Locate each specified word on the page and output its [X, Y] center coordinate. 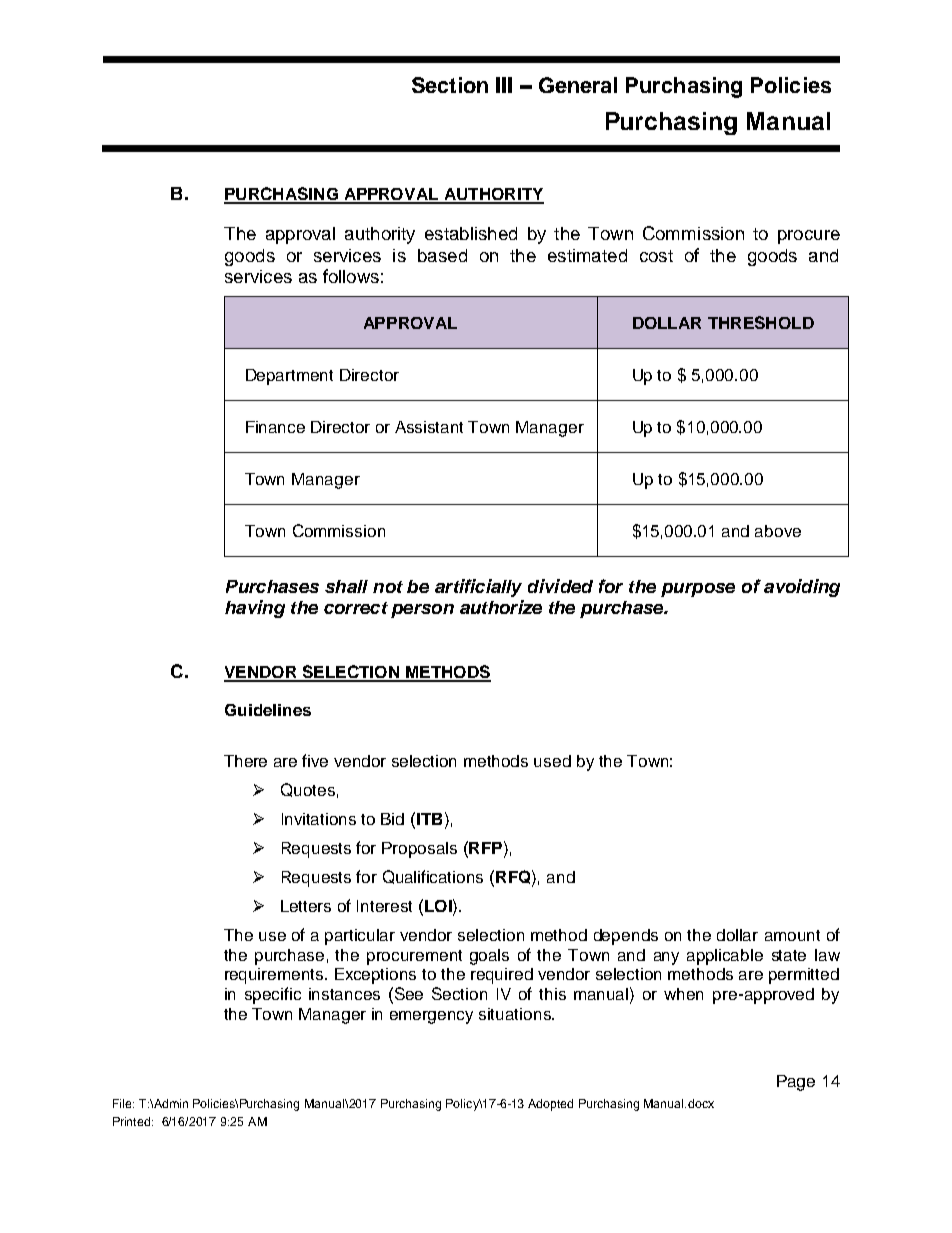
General [578, 85]
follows [351, 276]
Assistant [429, 427]
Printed [133, 1121]
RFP [484, 847]
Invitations [319, 819]
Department [289, 377]
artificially [478, 588]
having [255, 609]
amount [792, 935]
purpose [698, 590]
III [504, 85]
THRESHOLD [761, 322]
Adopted [550, 1105]
